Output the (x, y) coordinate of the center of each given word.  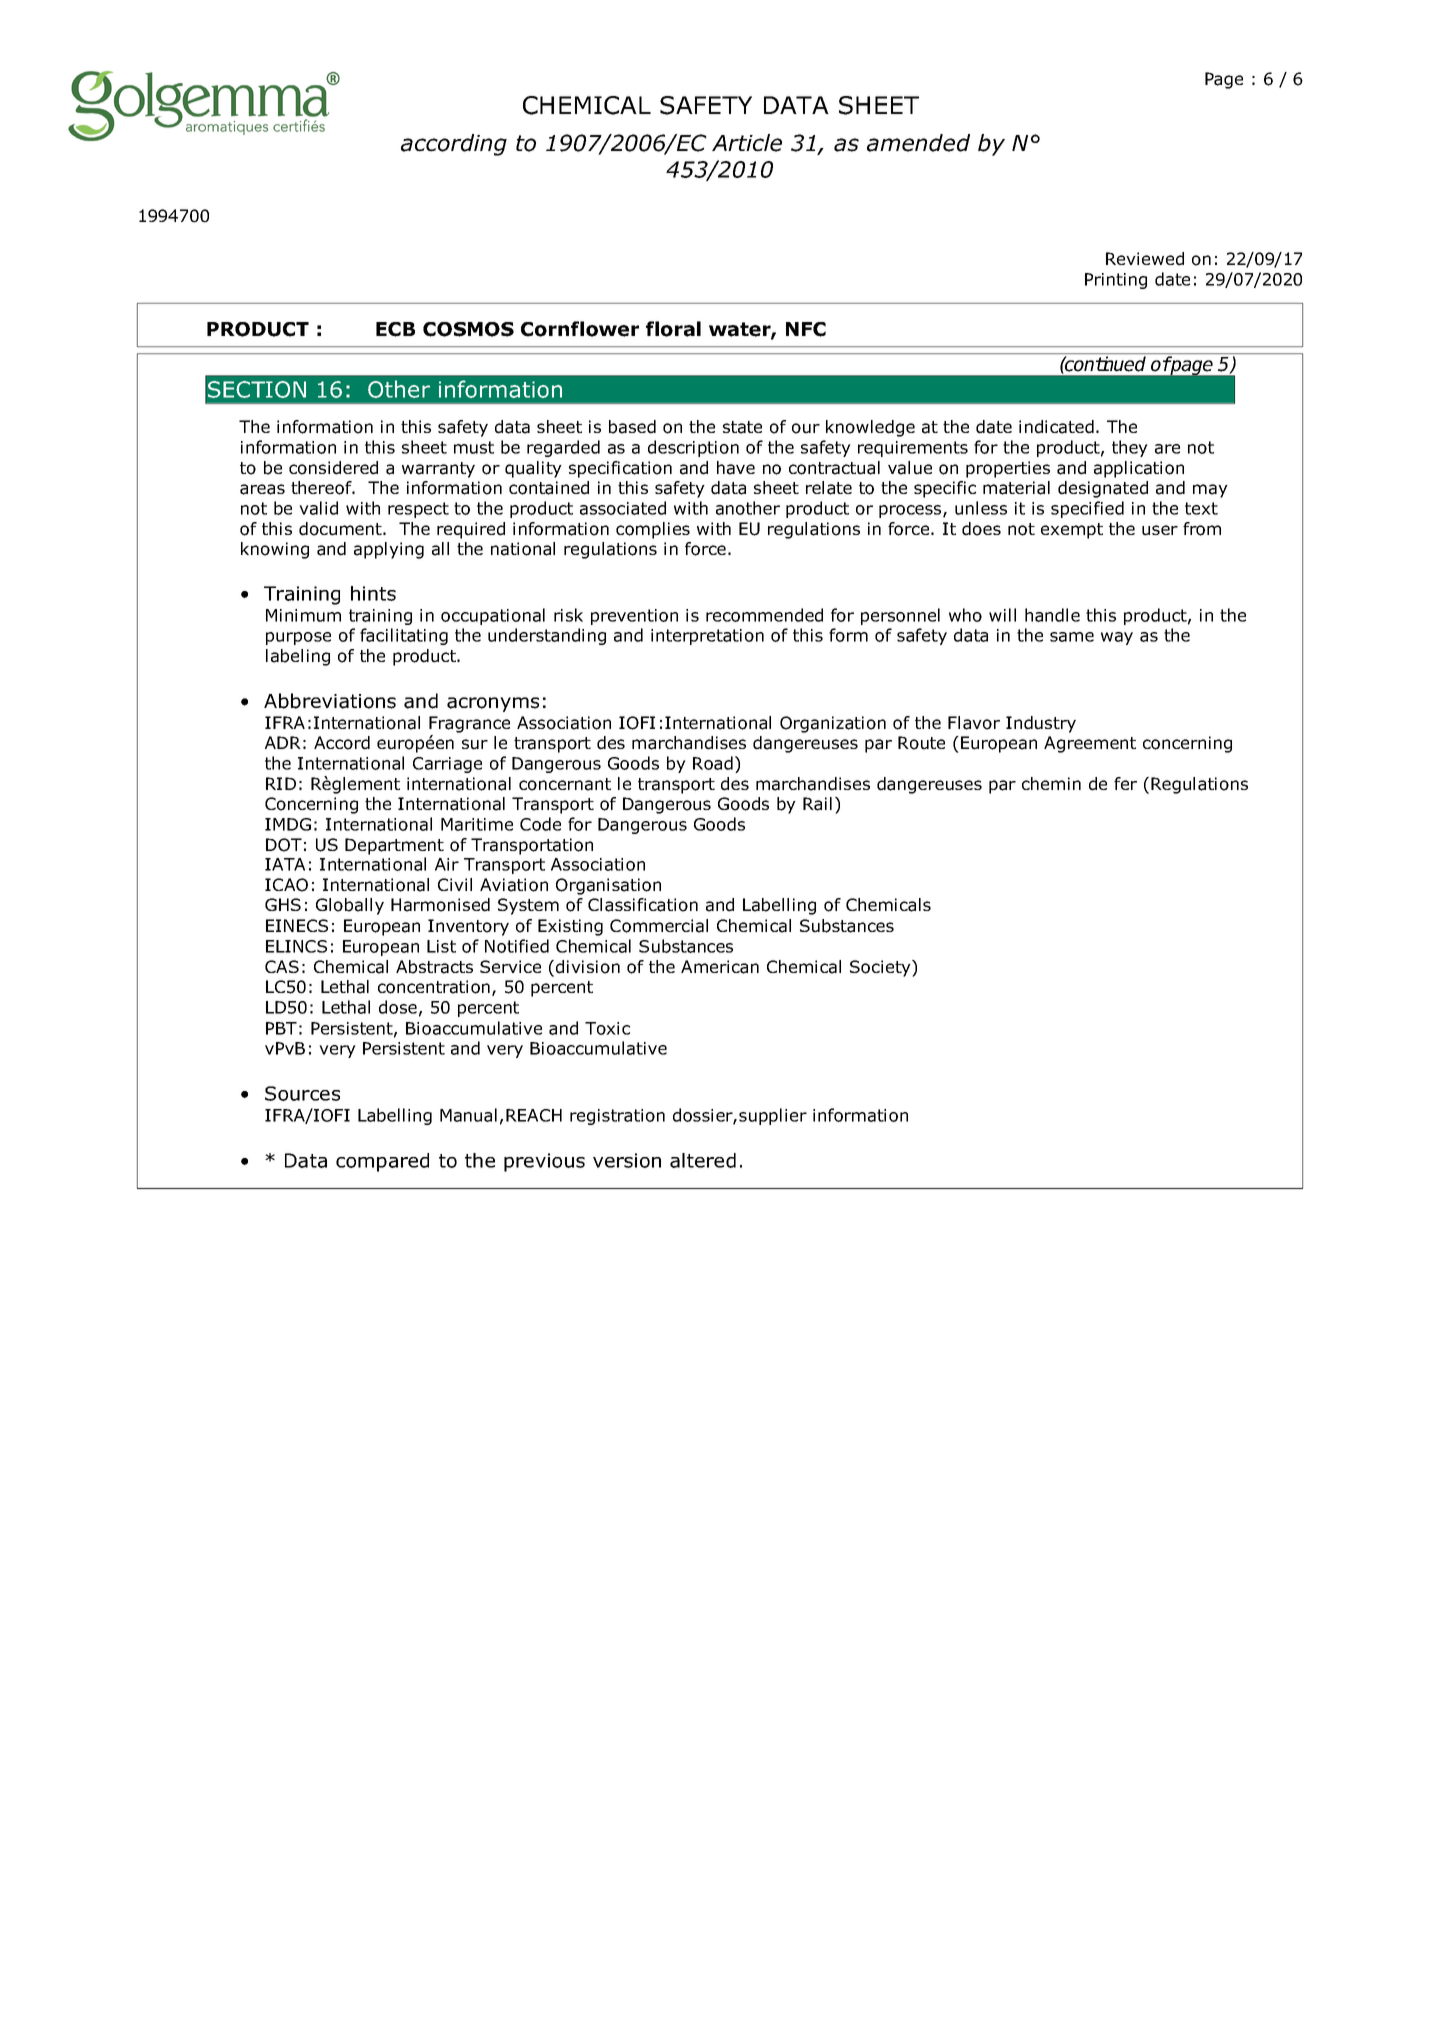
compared (382, 1162)
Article (747, 143)
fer (1125, 783)
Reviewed (1145, 259)
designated (1103, 489)
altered (703, 1160)
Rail (817, 804)
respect (418, 510)
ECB (395, 329)
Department (394, 846)
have (736, 468)
